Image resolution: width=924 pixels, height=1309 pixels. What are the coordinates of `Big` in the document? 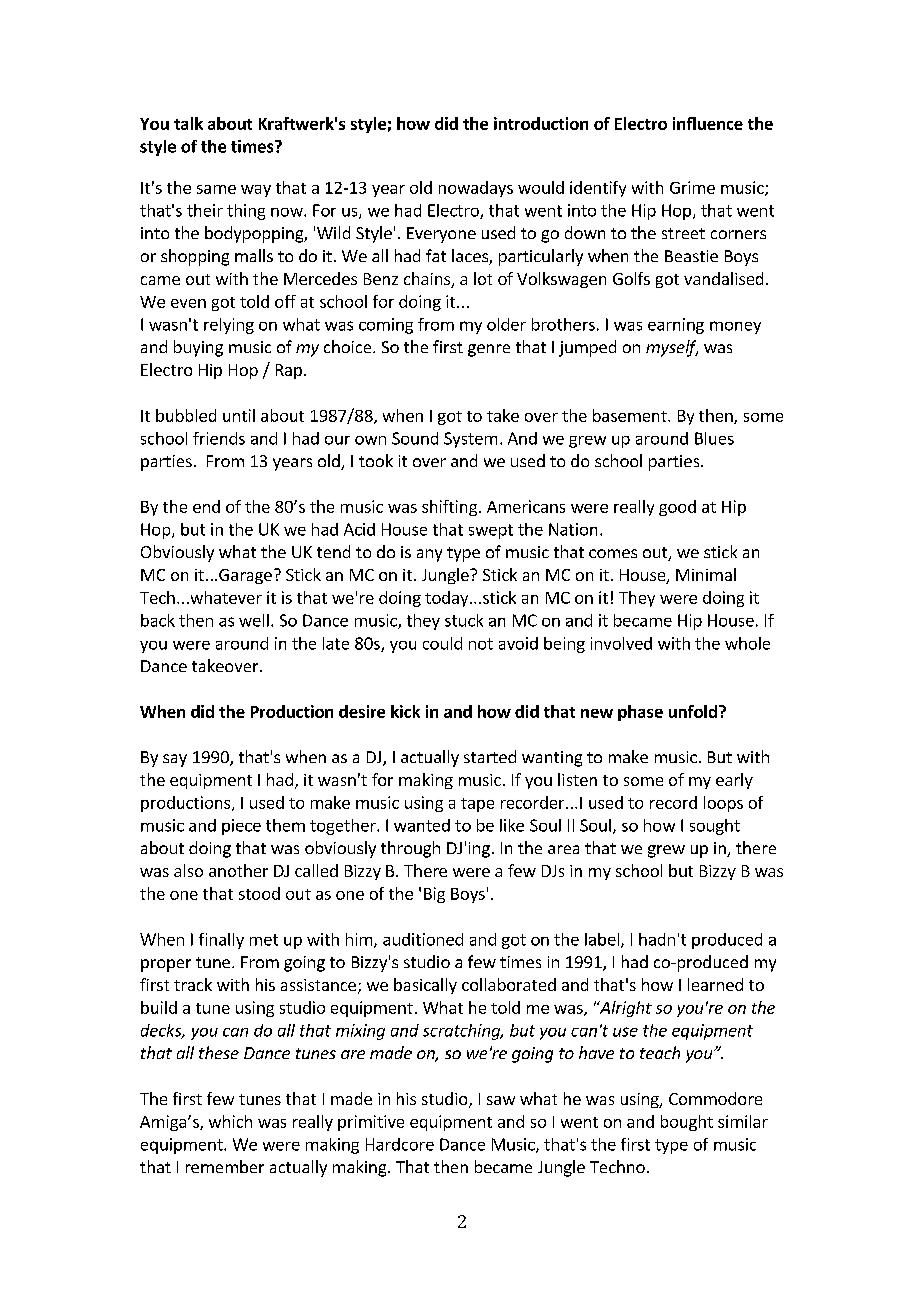 It's located at (434, 895).
